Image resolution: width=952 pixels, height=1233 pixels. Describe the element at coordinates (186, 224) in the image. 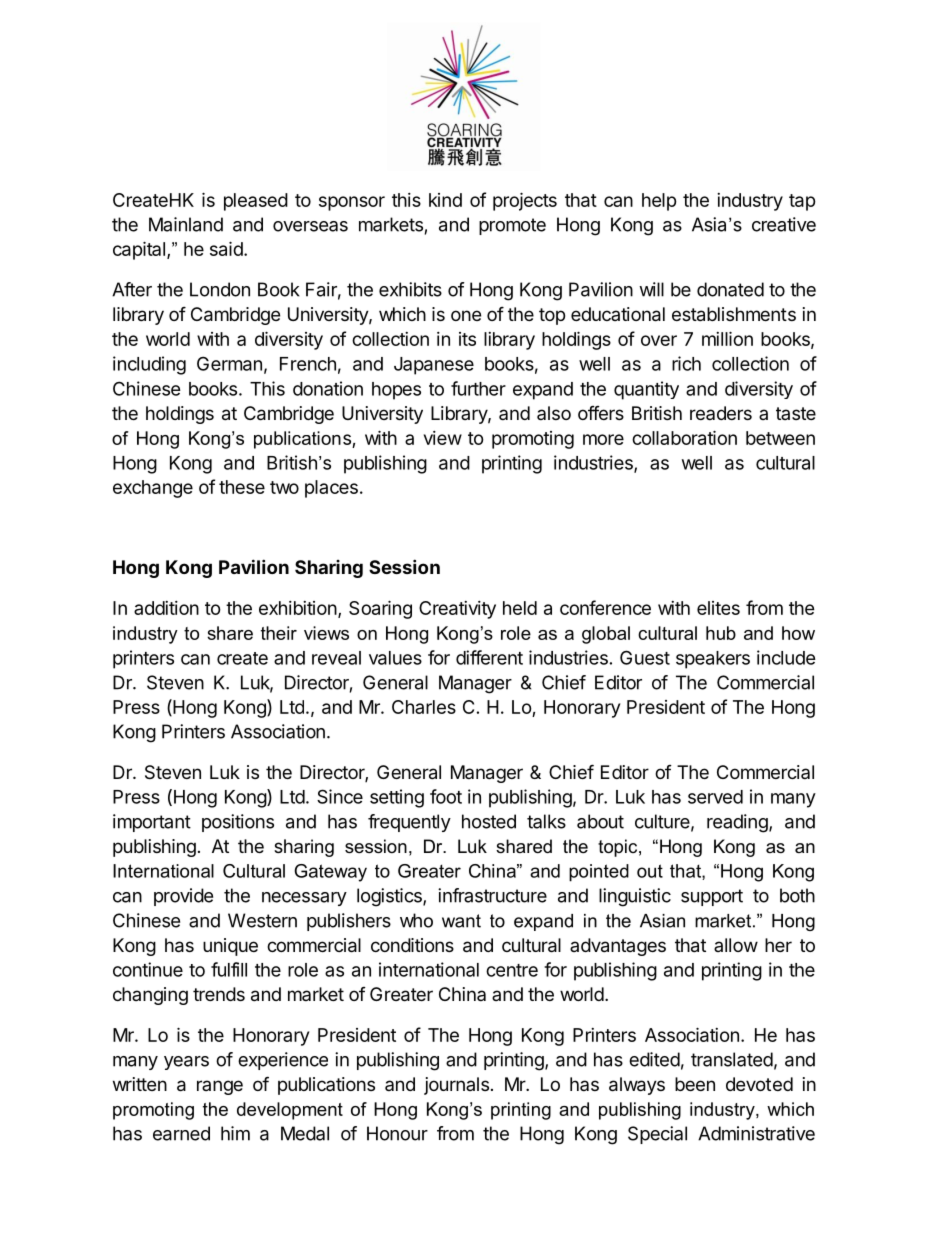

I see `Mainland` at that location.
